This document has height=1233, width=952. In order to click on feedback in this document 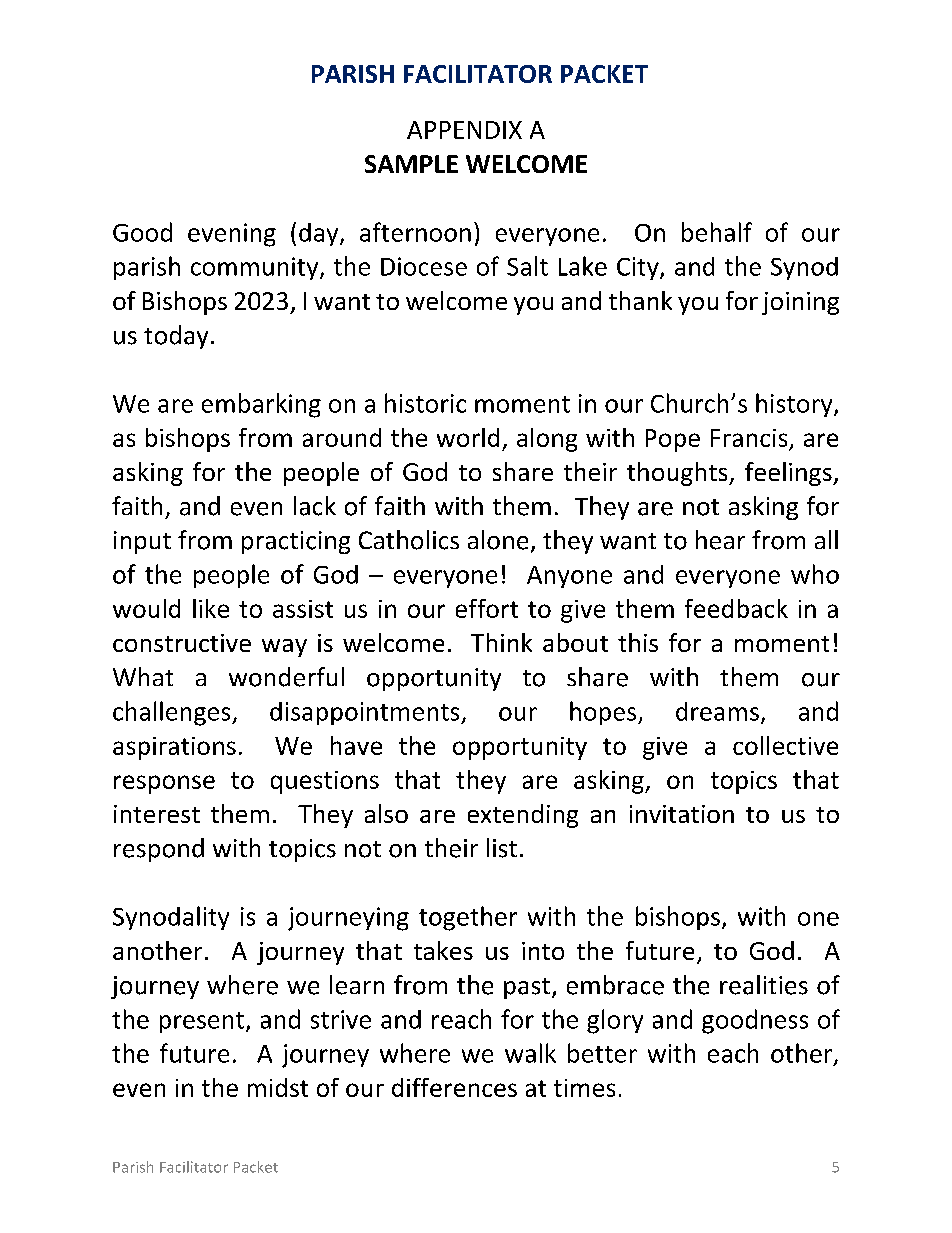, I will do `click(736, 608)`.
